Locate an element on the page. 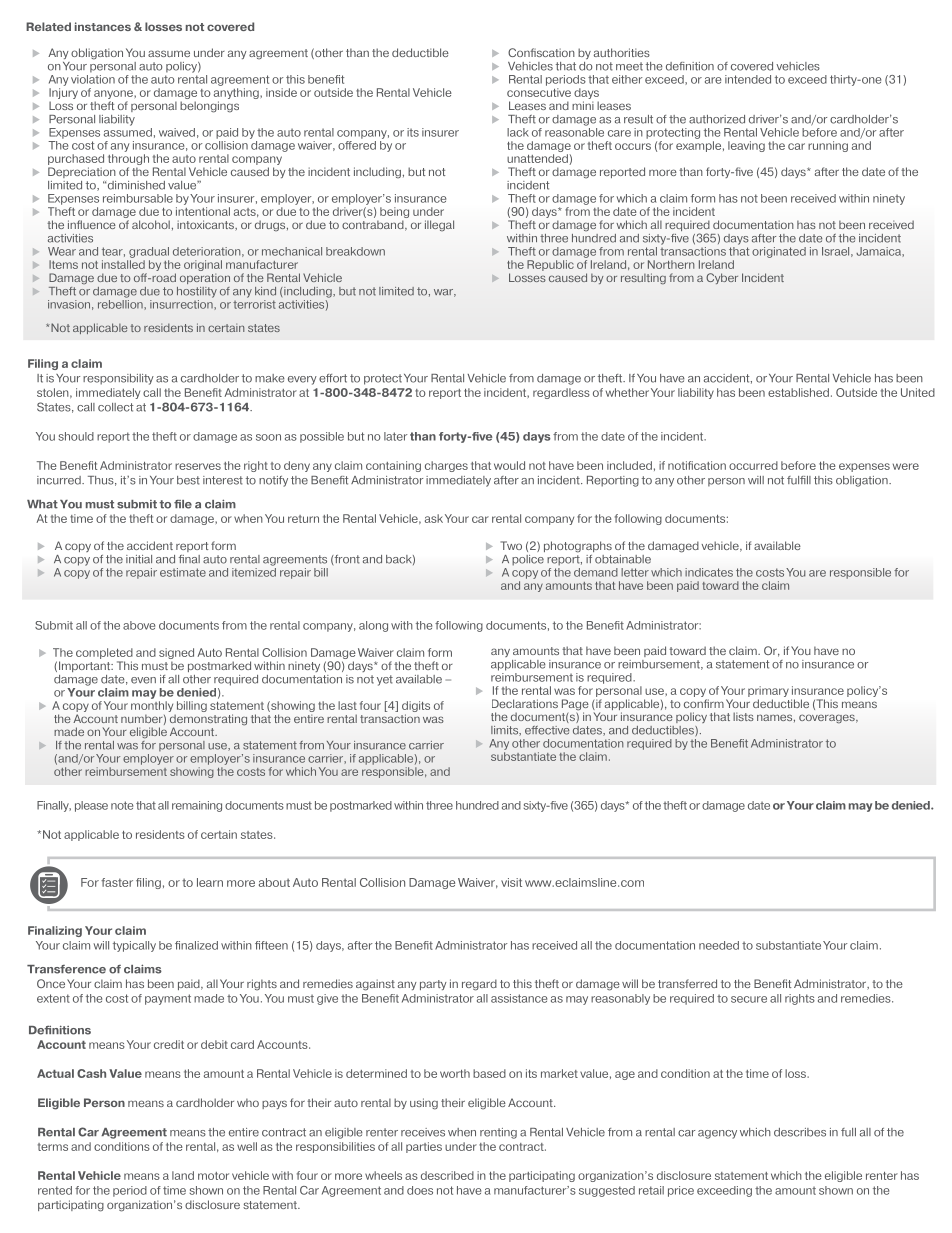 This document has width=952, height=1233. above is located at coordinates (139, 625).
